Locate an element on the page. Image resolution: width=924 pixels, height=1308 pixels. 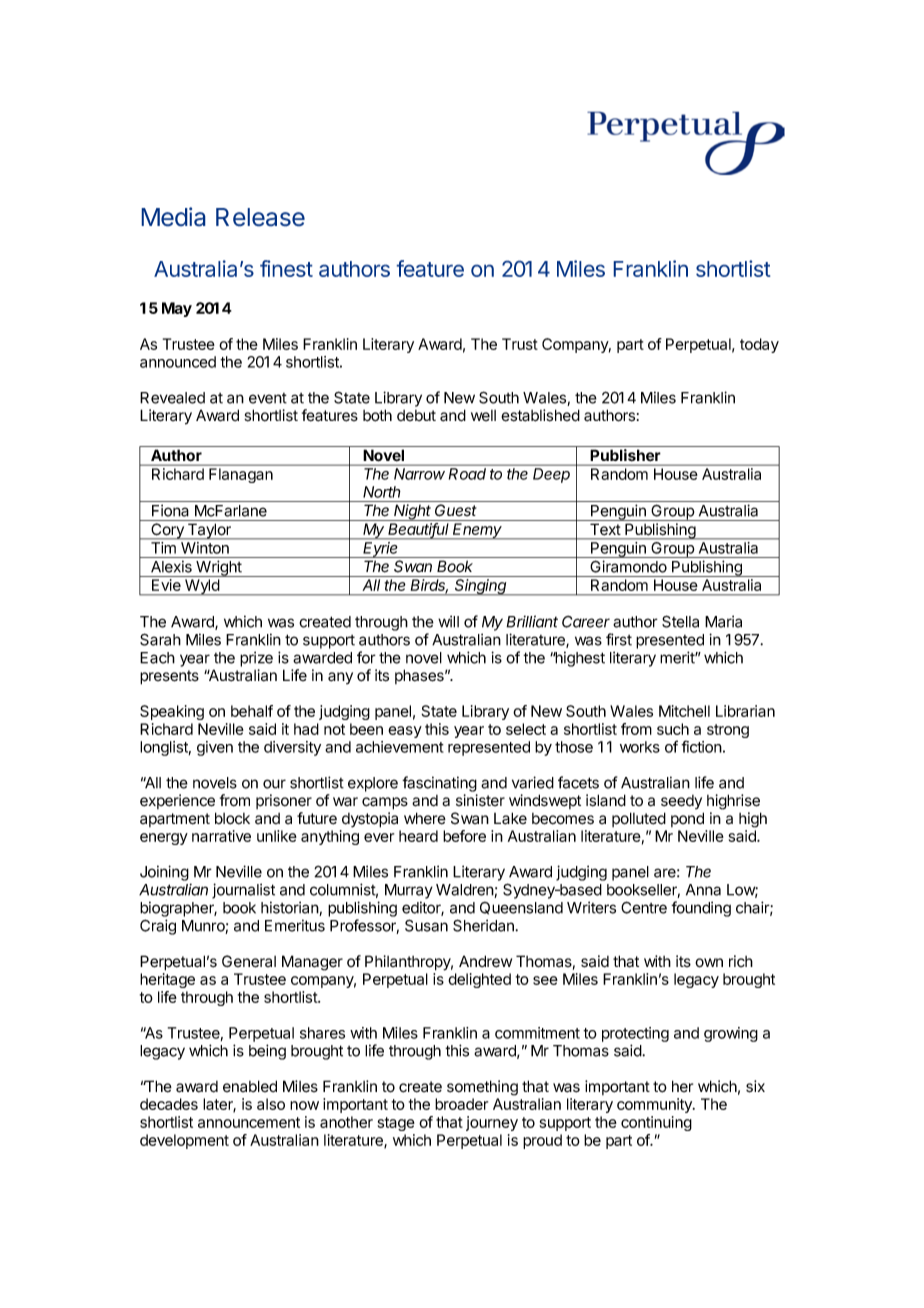
Release is located at coordinates (260, 217).
